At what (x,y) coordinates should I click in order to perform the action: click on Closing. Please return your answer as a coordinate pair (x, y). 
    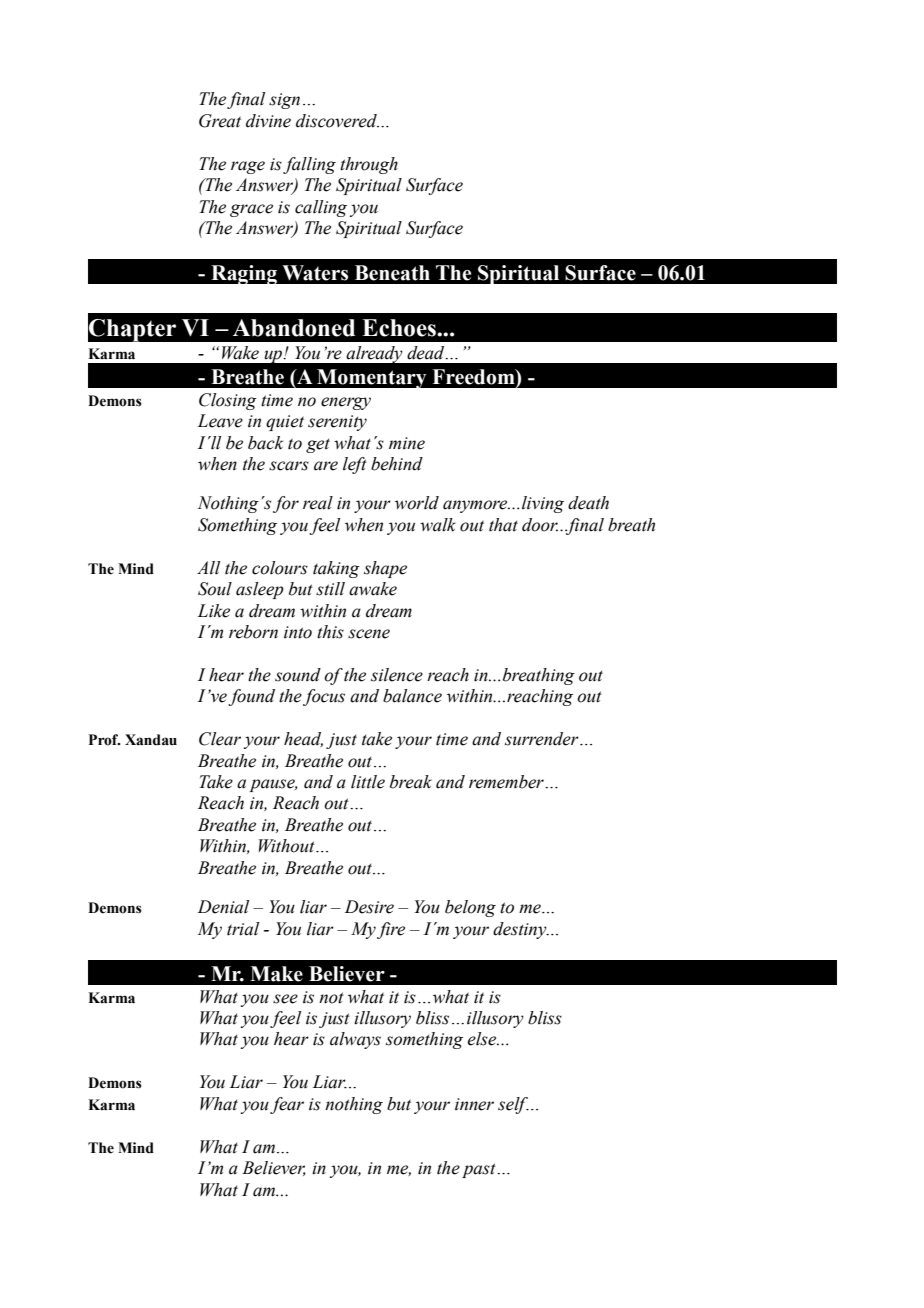
    Looking at the image, I should click on (228, 401).
